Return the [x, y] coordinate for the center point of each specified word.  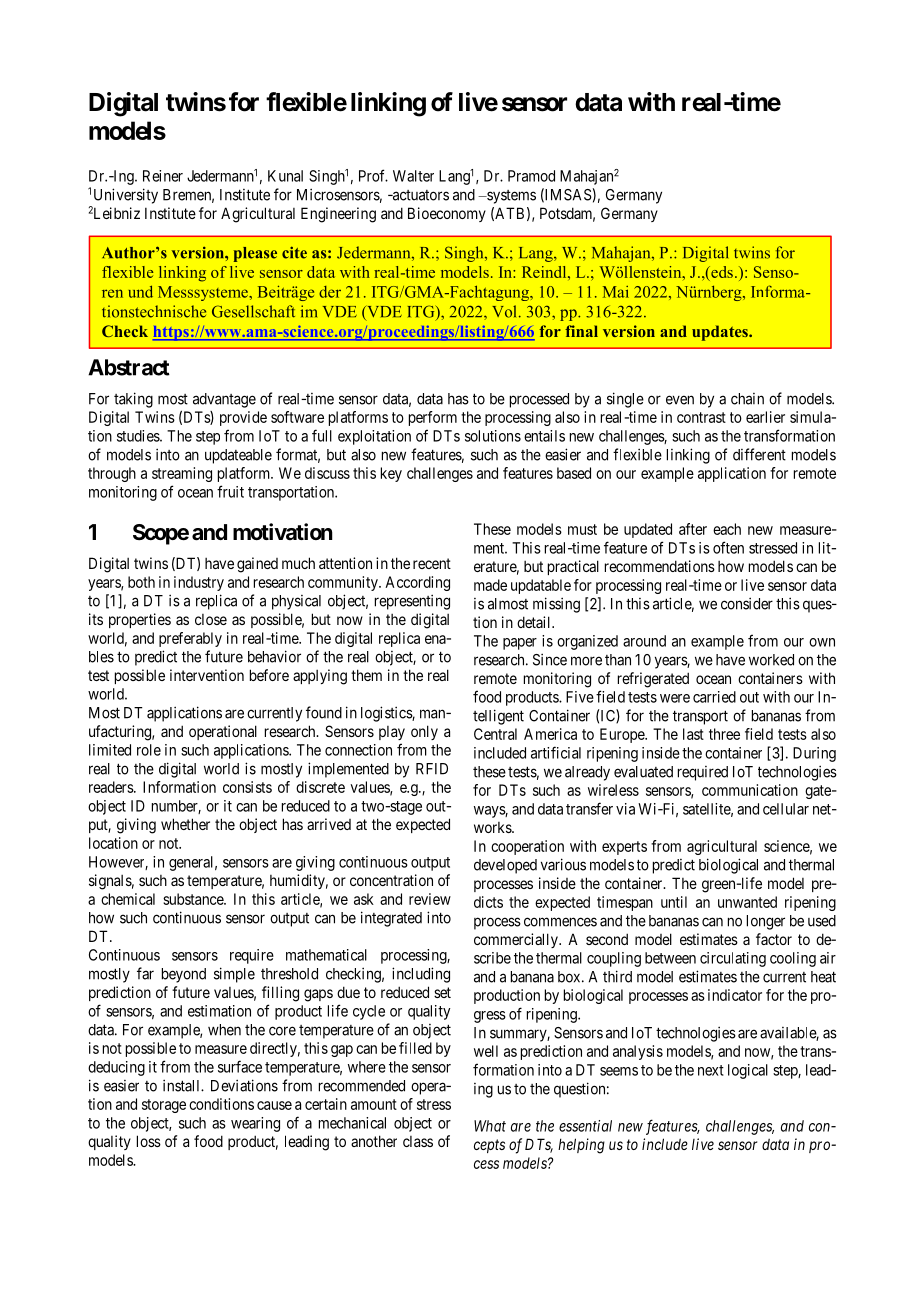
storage [164, 1106]
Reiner [163, 176]
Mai [616, 292]
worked [771, 660]
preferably [190, 639]
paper [520, 644]
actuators [419, 195]
